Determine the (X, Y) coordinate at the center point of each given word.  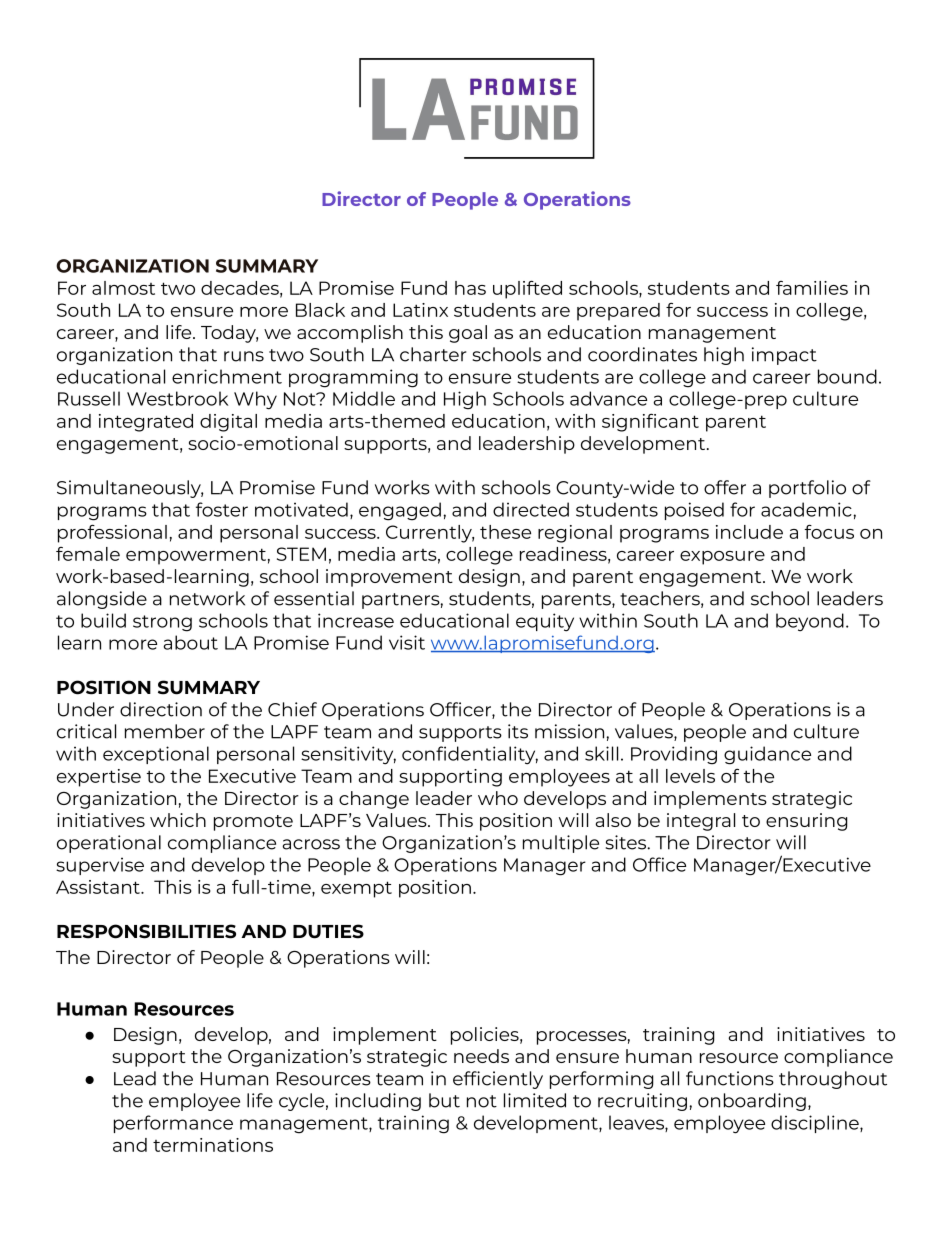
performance (173, 1124)
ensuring (806, 822)
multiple (561, 844)
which (178, 820)
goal (468, 334)
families (812, 288)
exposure (722, 558)
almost (123, 288)
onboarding (752, 1102)
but (444, 1100)
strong (162, 623)
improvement (389, 578)
